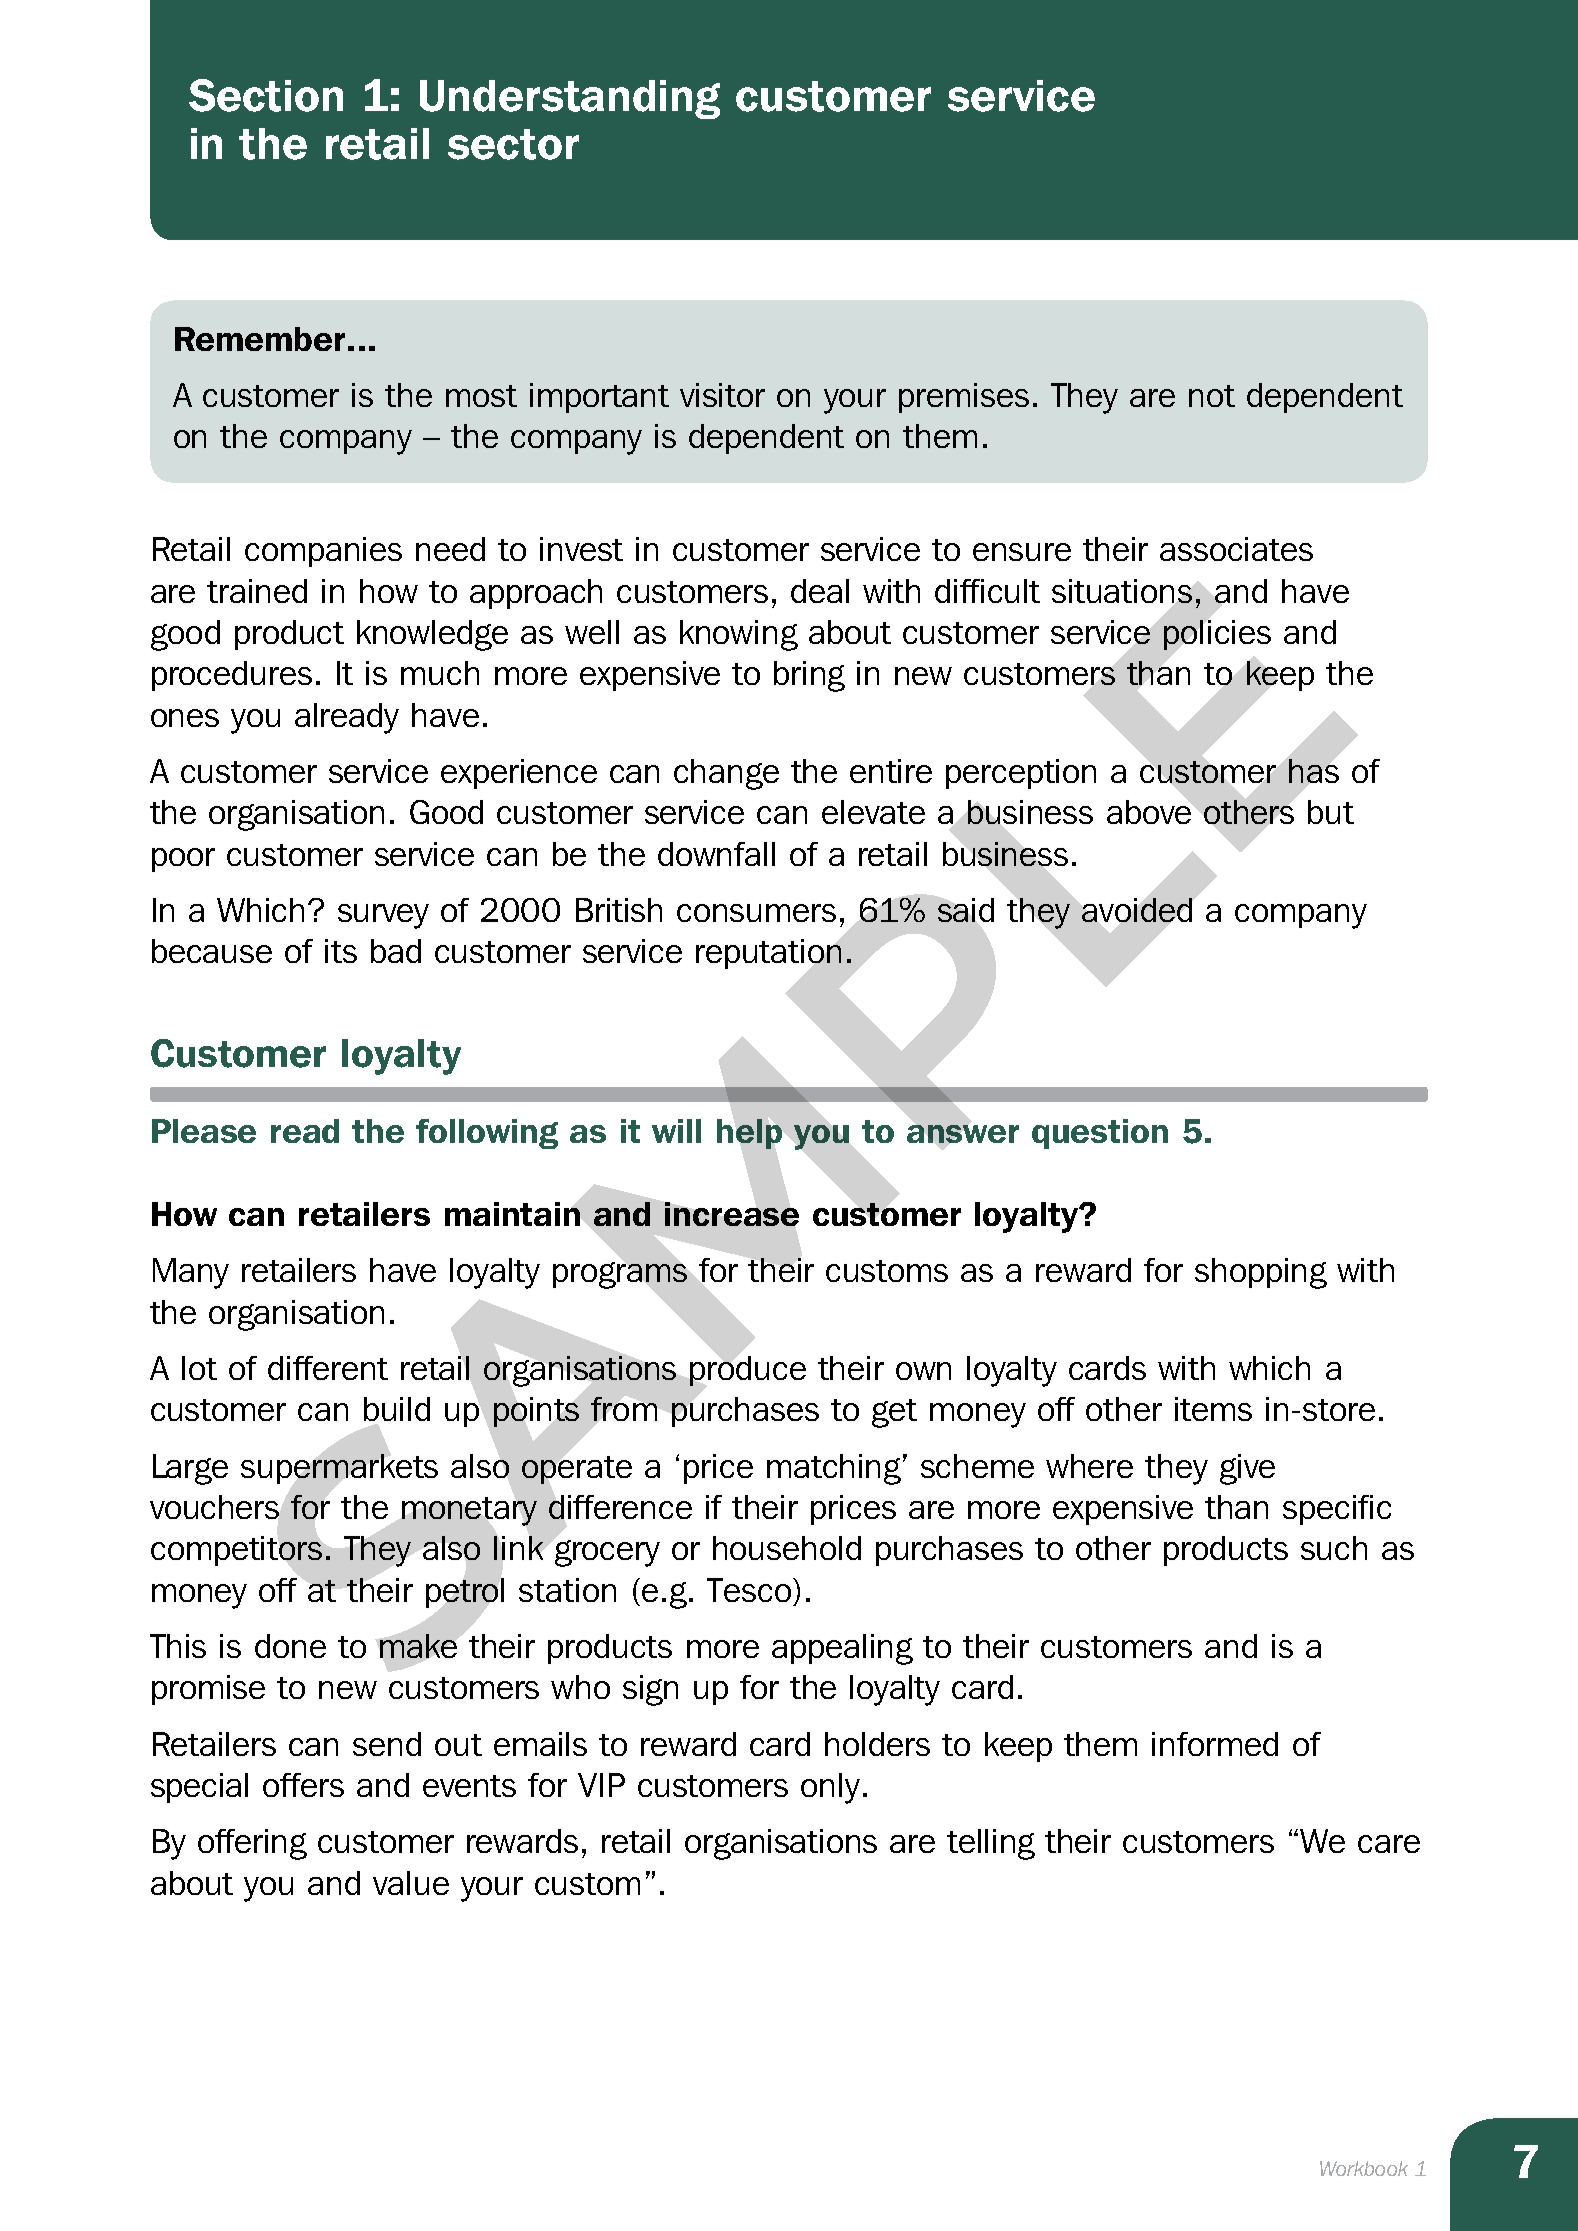 Image resolution: width=1578 pixels, height=2231 pixels. Describe the element at coordinates (820, 591) in the page. I see `deal` at that location.
